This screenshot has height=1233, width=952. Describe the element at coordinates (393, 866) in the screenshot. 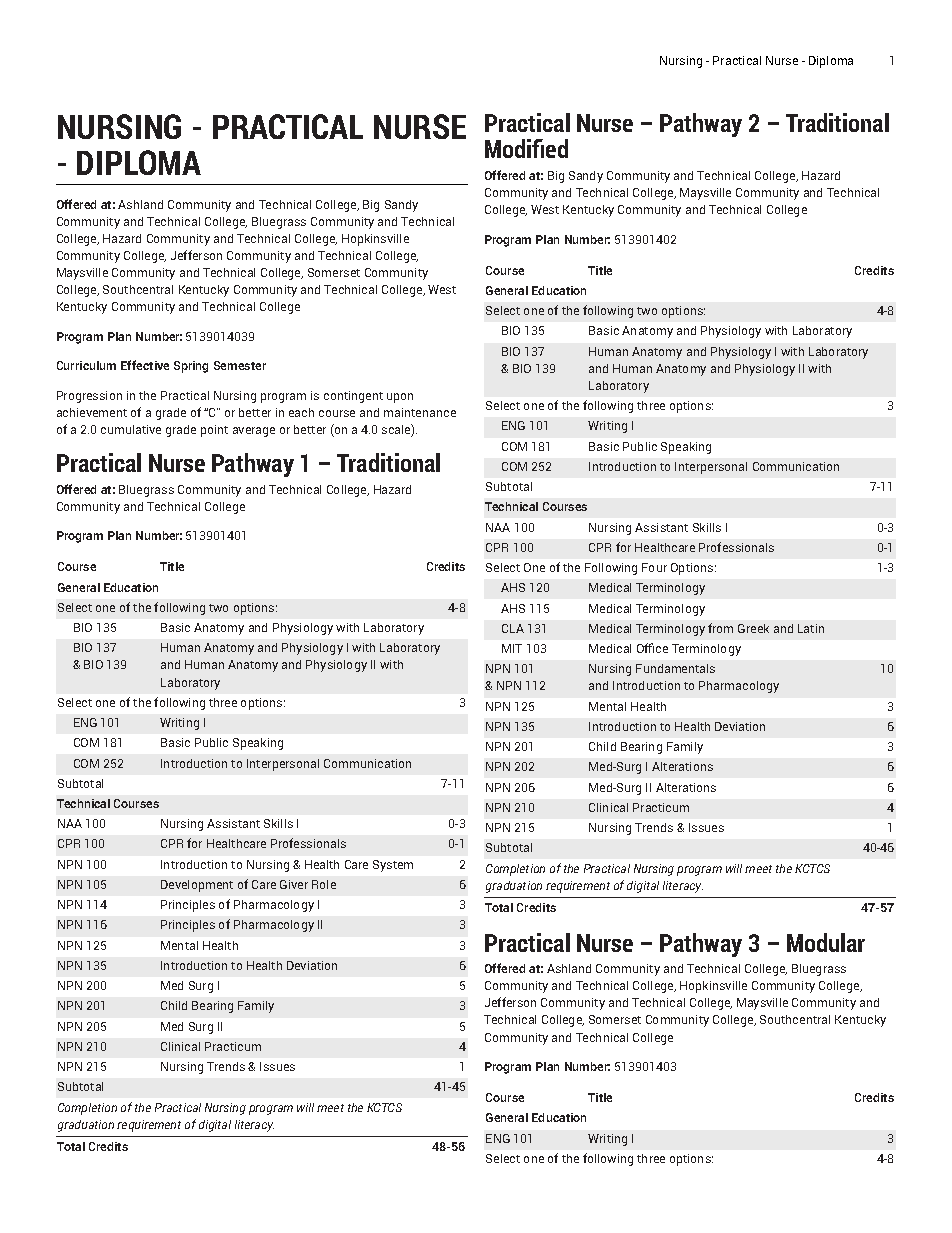

I see `System` at that location.
